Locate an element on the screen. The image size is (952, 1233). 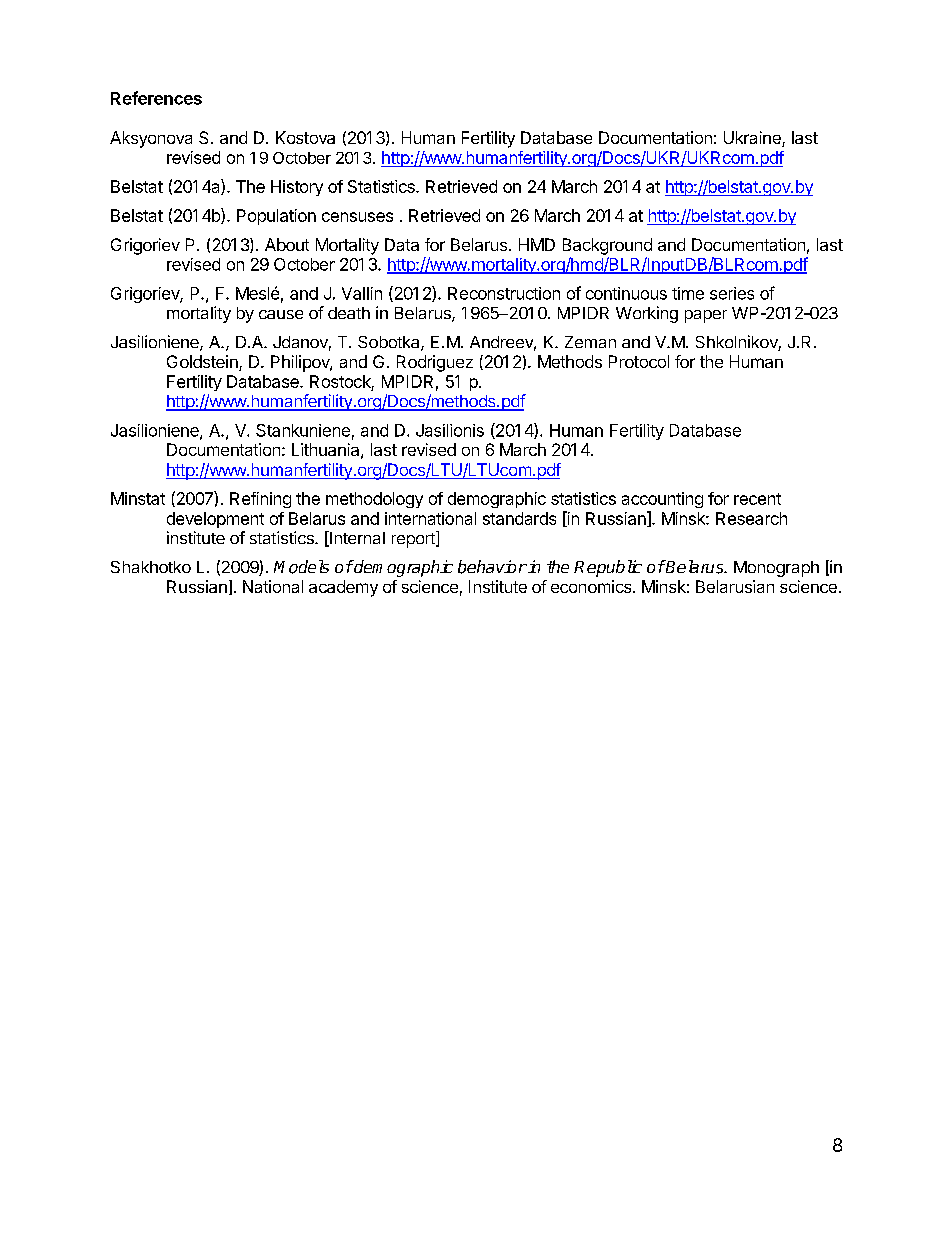
behavior is located at coordinates (492, 567).
